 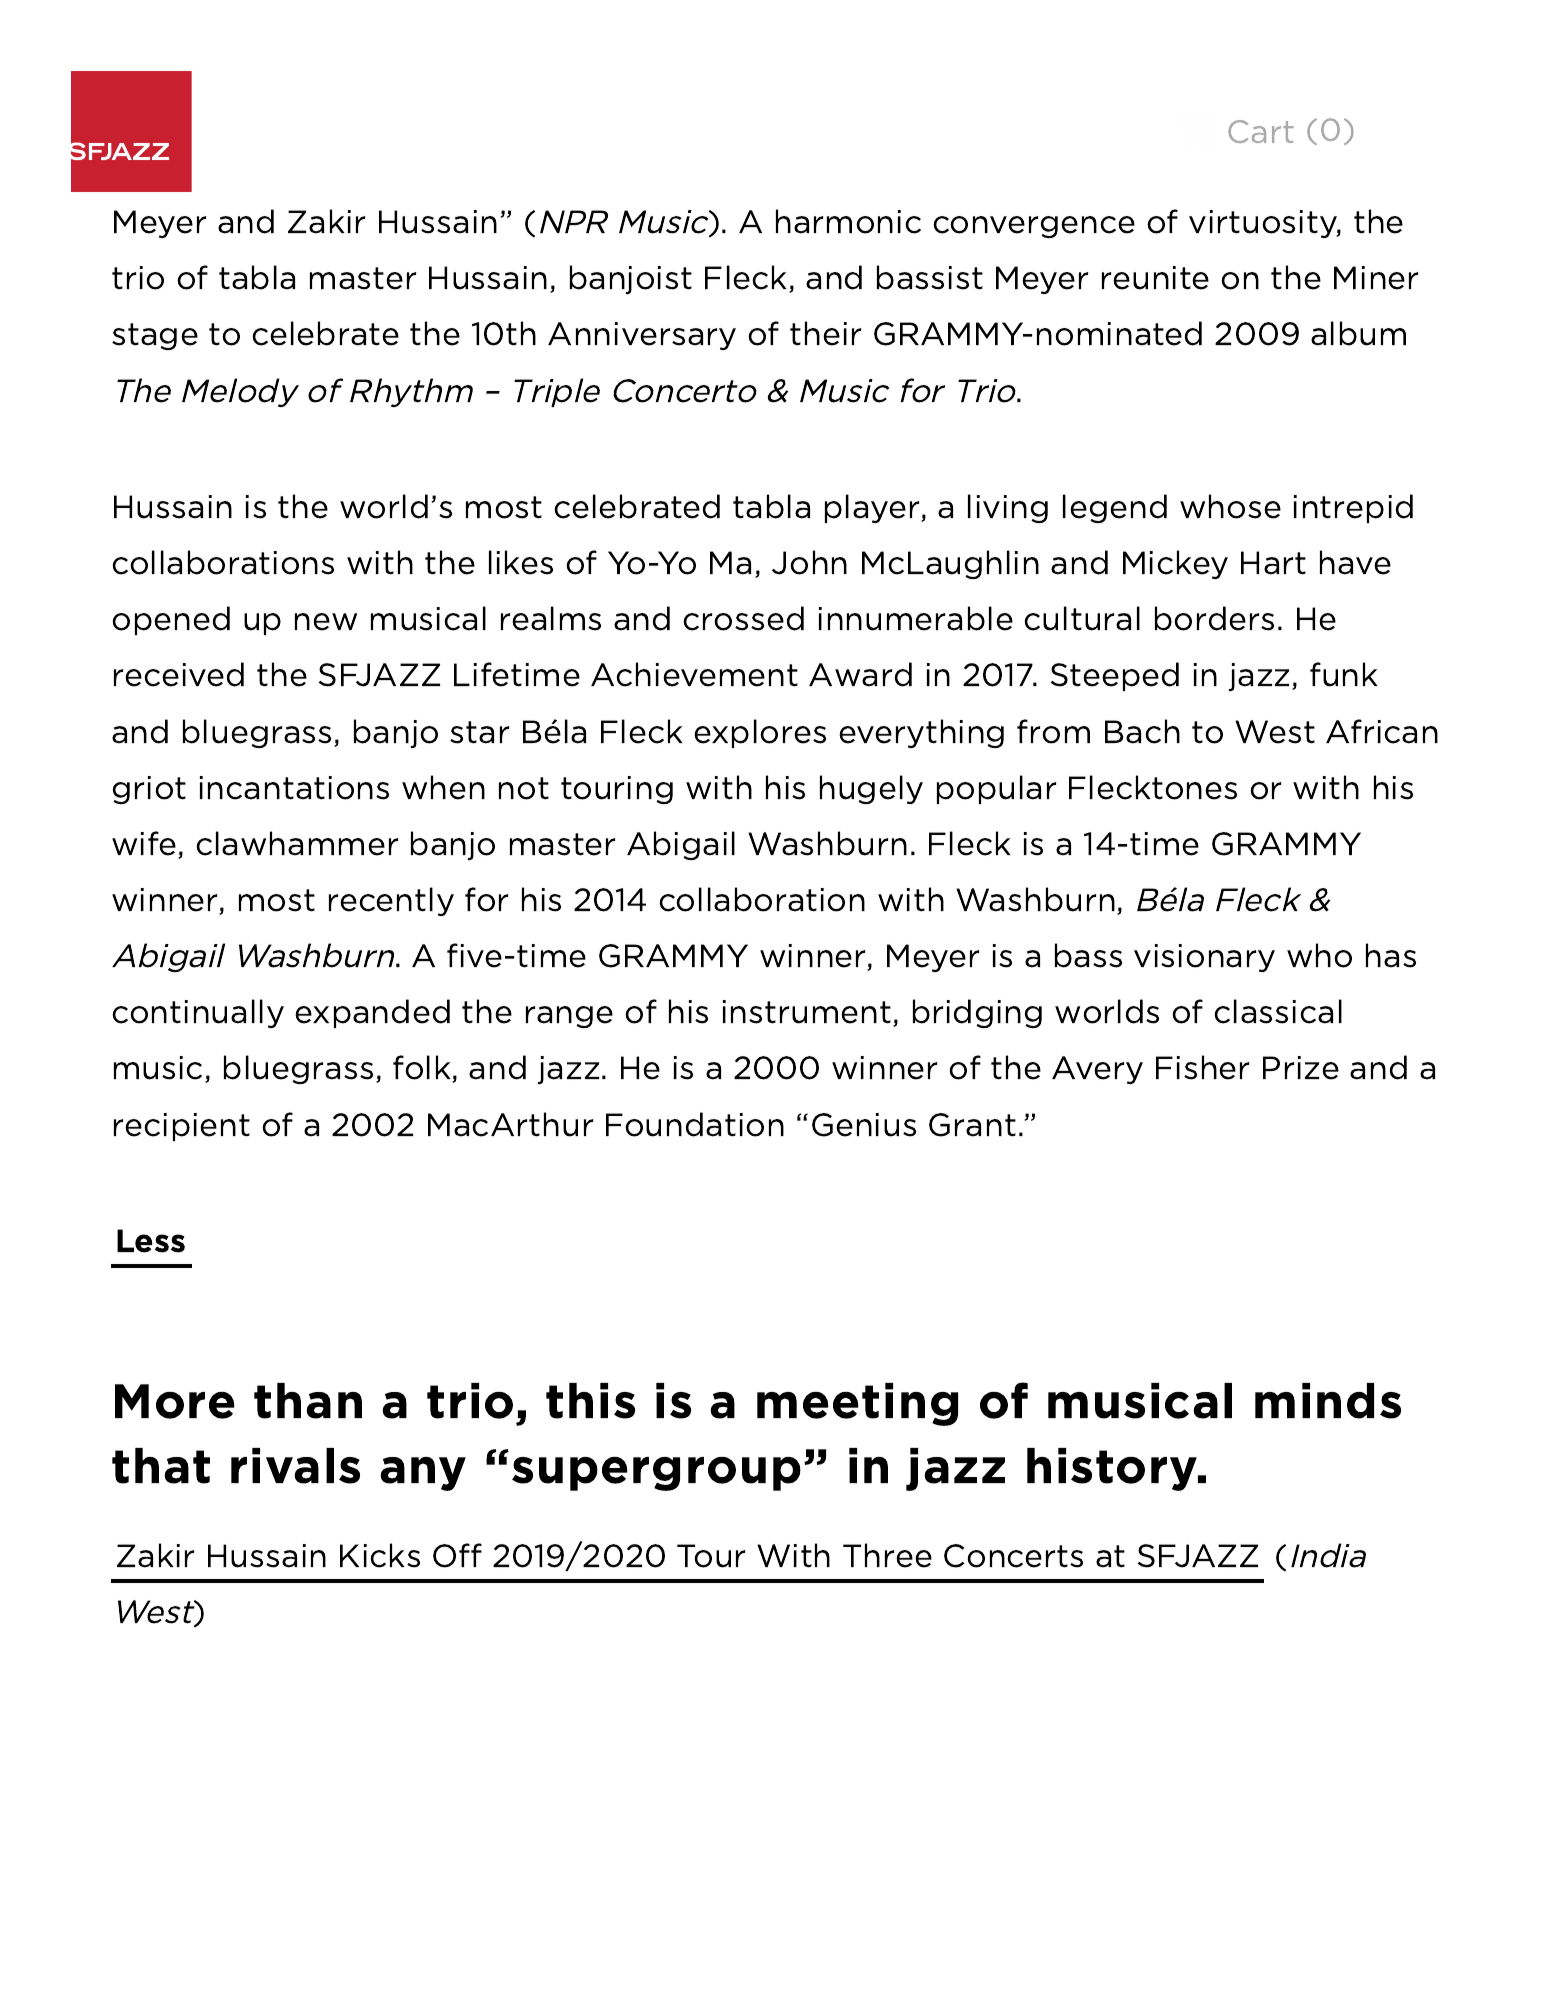 What do you see at coordinates (151, 1241) in the screenshot?
I see `Less` at bounding box center [151, 1241].
